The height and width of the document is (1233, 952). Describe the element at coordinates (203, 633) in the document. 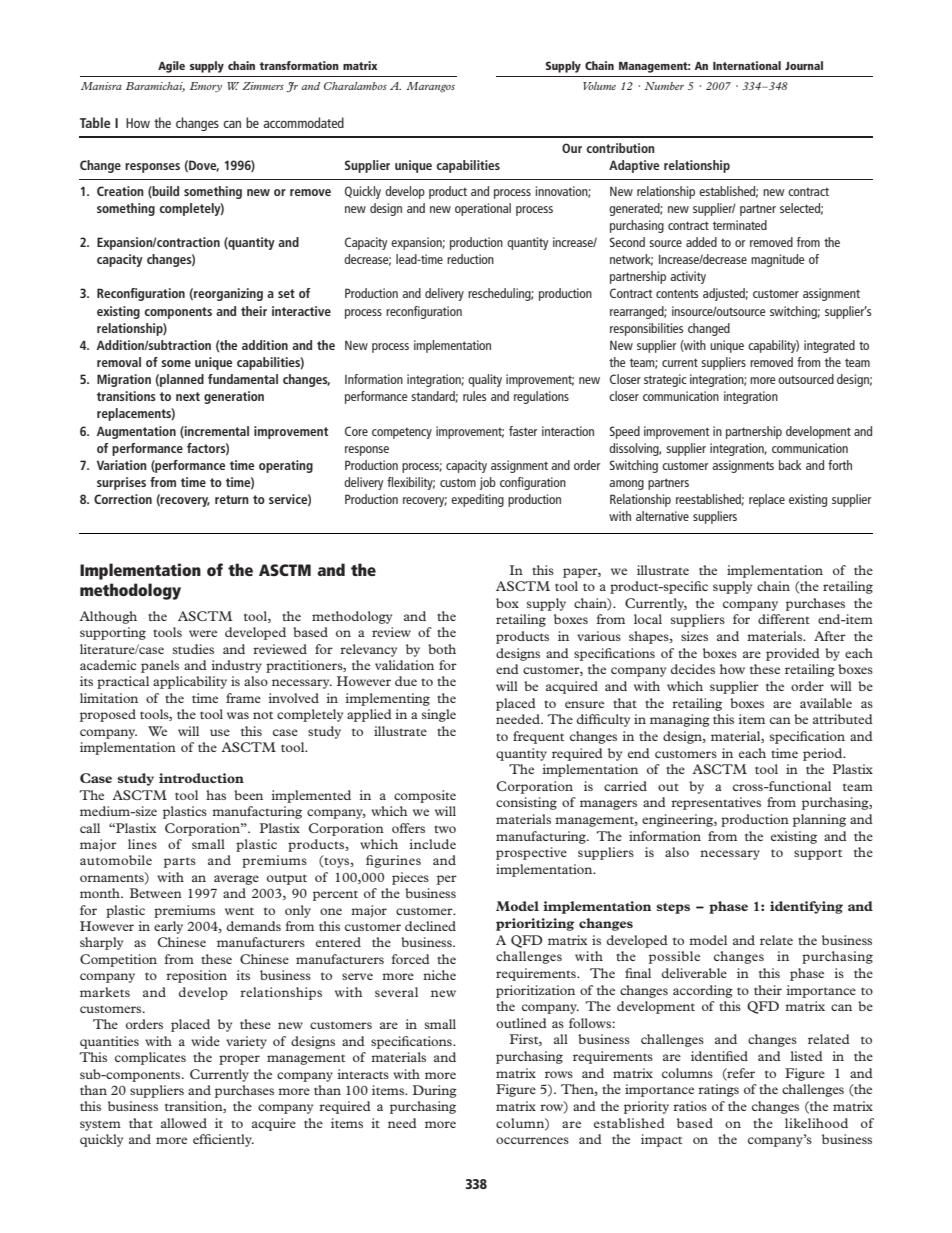

I see `were` at that location.
